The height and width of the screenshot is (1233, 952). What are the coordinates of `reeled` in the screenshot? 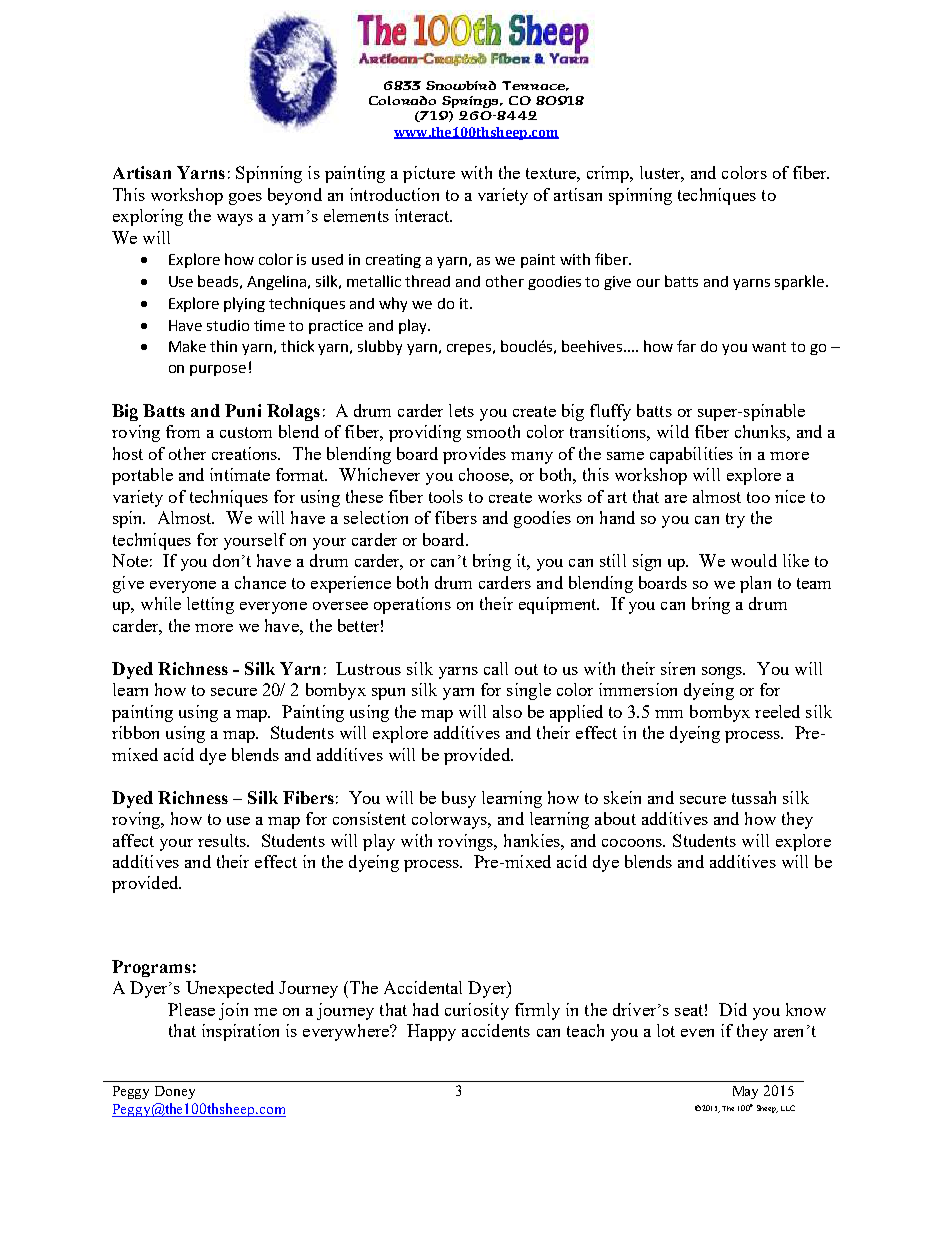 It's located at (777, 711).
